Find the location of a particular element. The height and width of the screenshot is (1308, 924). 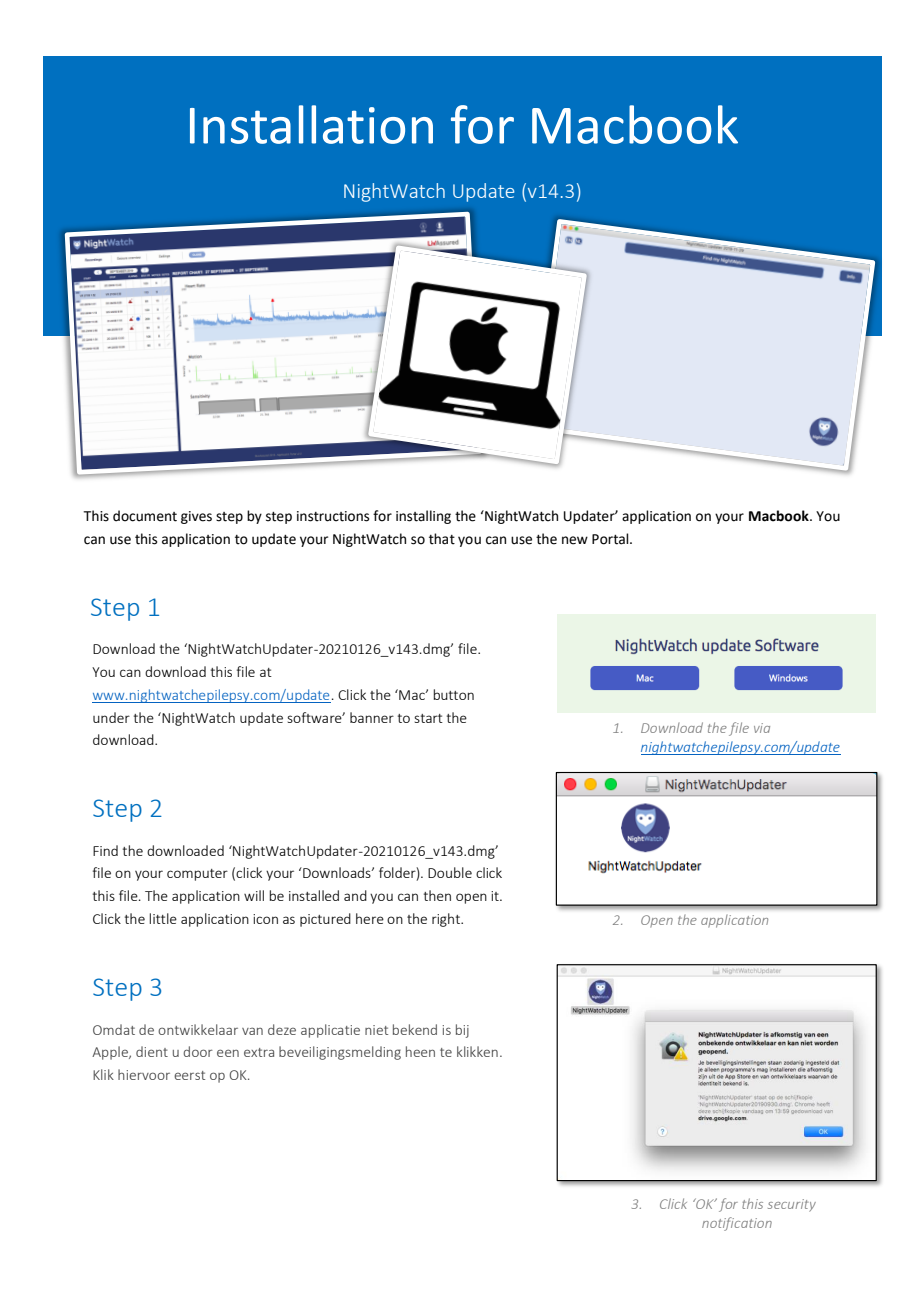

that is located at coordinates (442, 539).
